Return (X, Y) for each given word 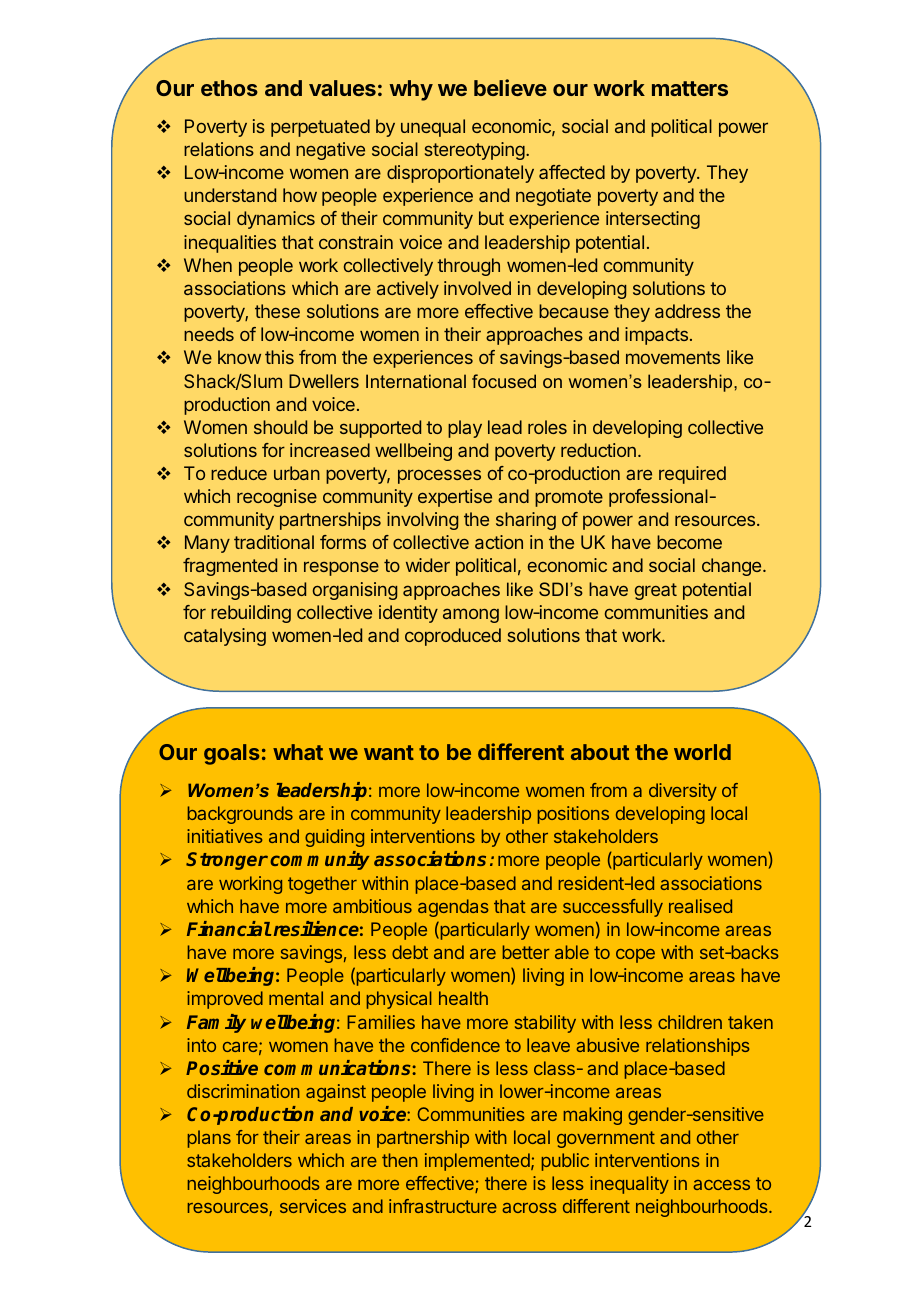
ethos (229, 88)
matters (690, 88)
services (313, 1206)
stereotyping (476, 151)
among (471, 615)
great (656, 591)
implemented (478, 1162)
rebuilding (251, 614)
